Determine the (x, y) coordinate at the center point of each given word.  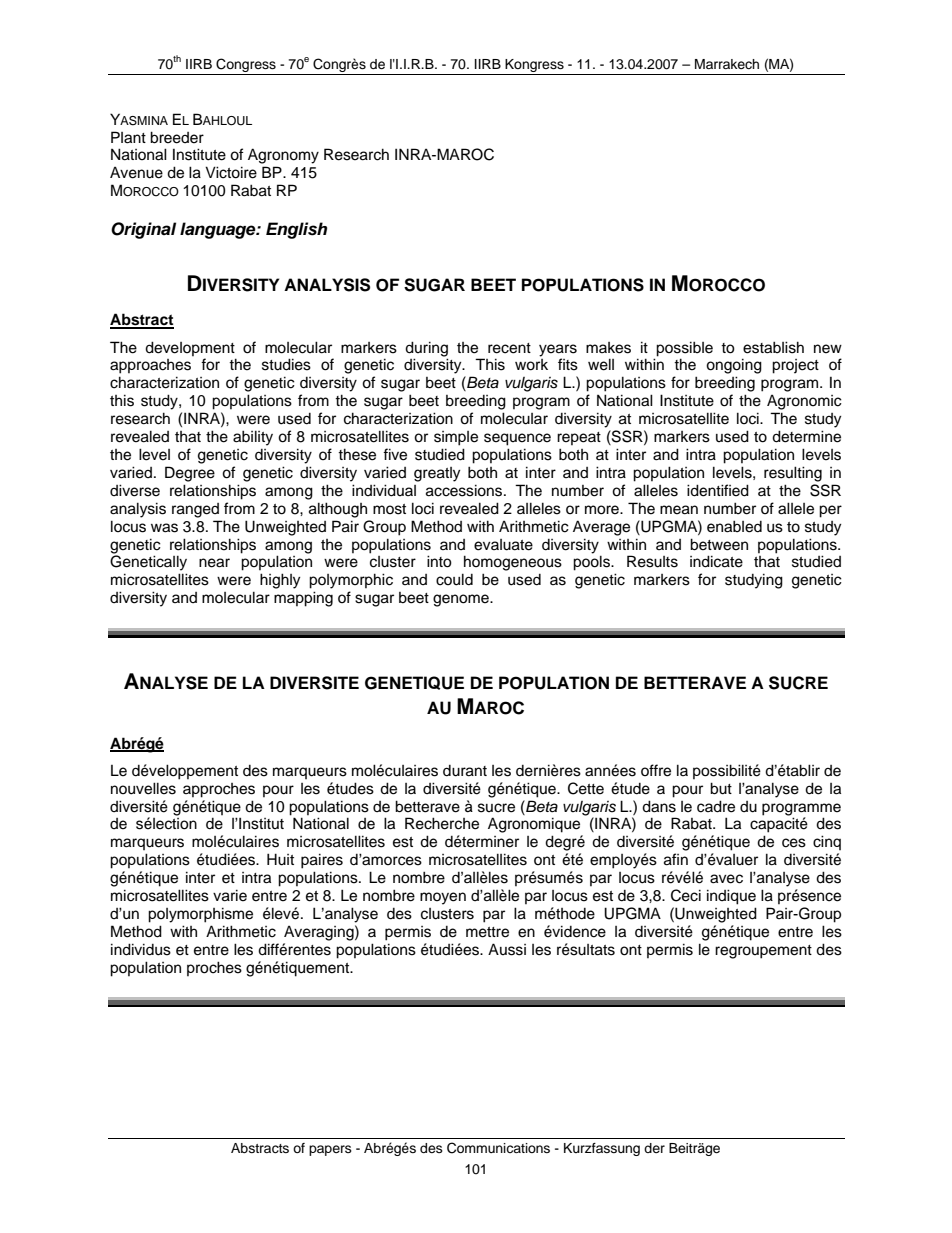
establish (773, 347)
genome (462, 600)
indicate (716, 561)
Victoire (231, 172)
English (296, 230)
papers (330, 1150)
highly (280, 581)
